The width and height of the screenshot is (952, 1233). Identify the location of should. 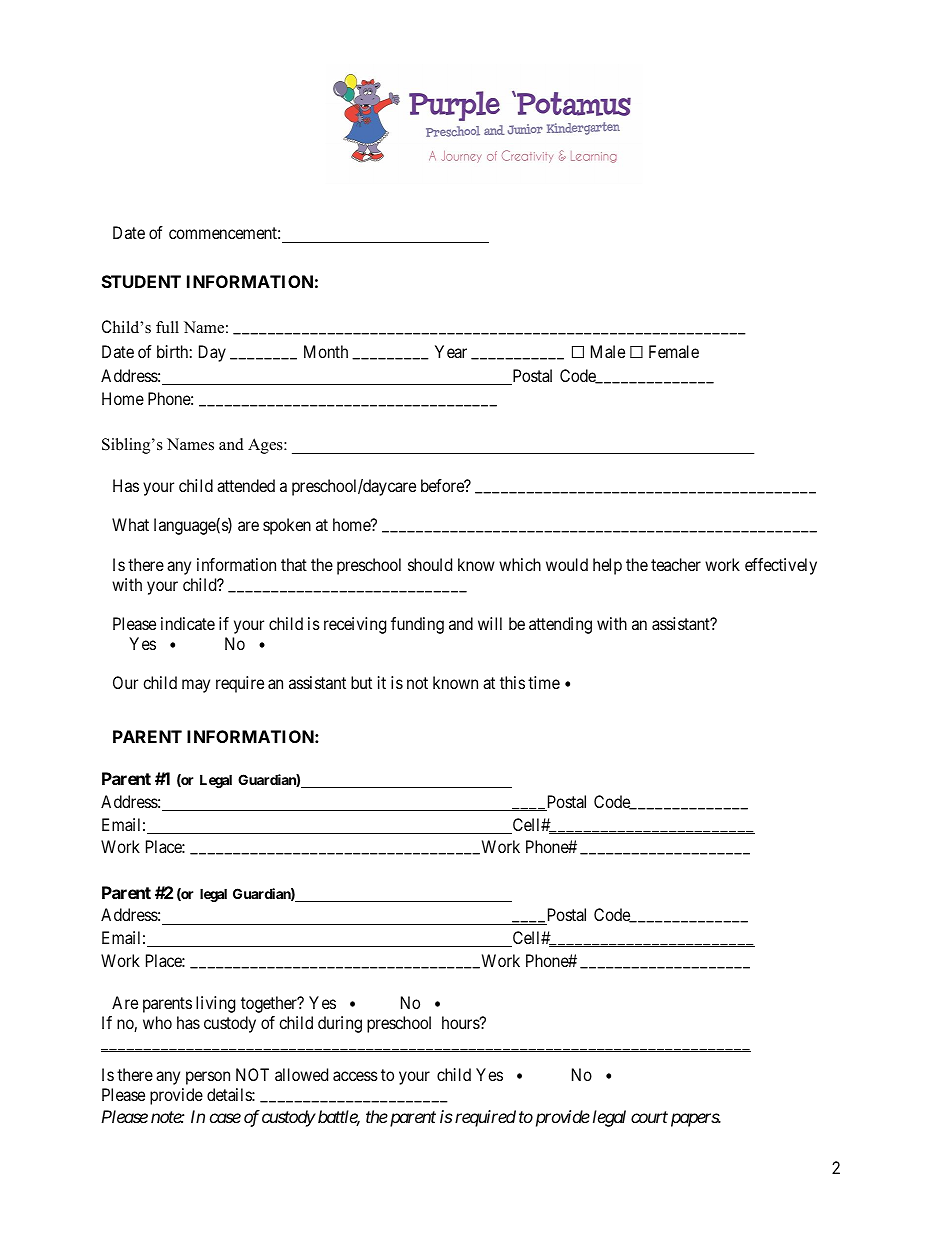
(430, 564).
